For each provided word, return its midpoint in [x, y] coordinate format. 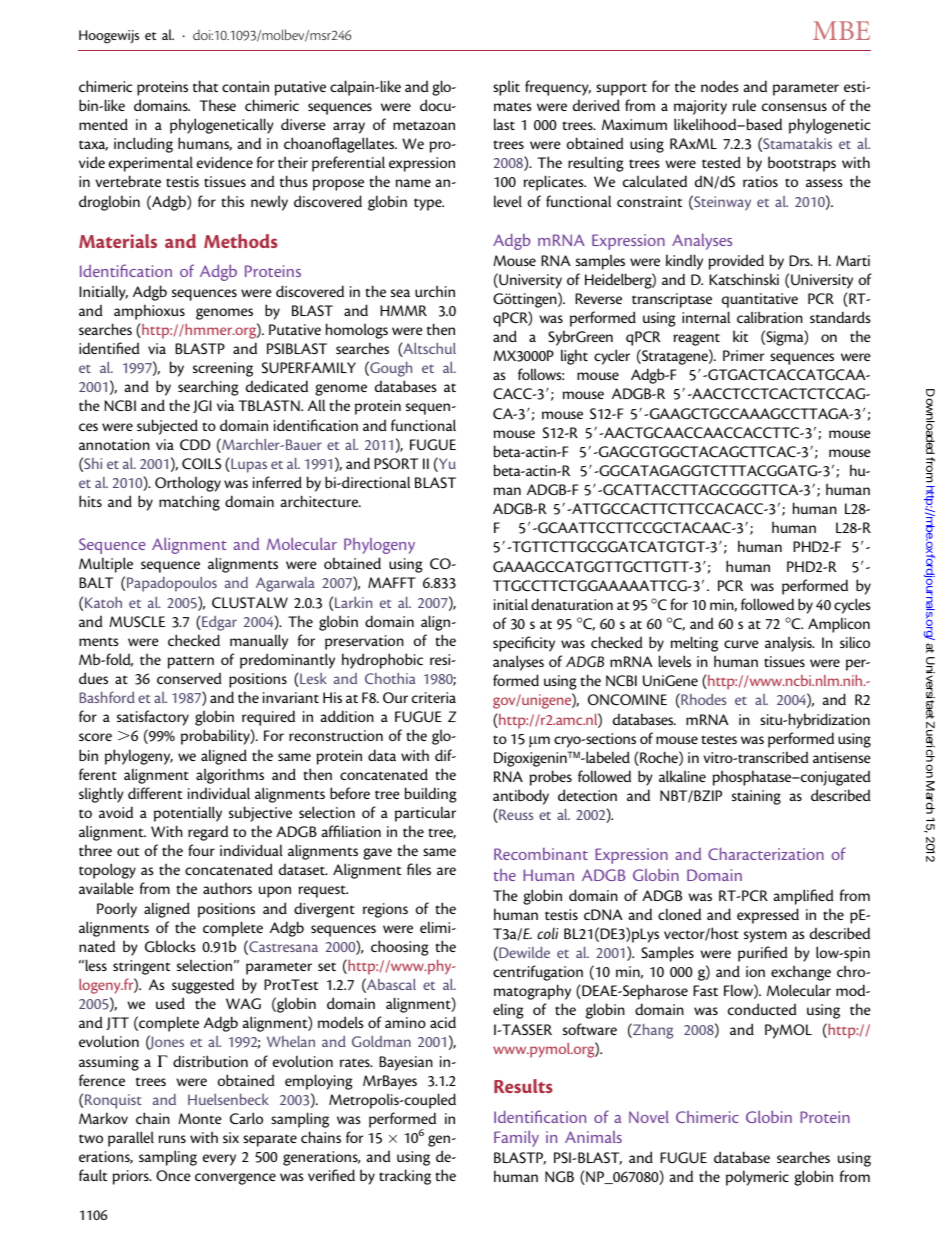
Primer [743, 355]
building [431, 795]
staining [756, 797]
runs [172, 1139]
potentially [188, 814]
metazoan [424, 125]
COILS [201, 464]
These [217, 105]
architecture [321, 501]
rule [744, 105]
